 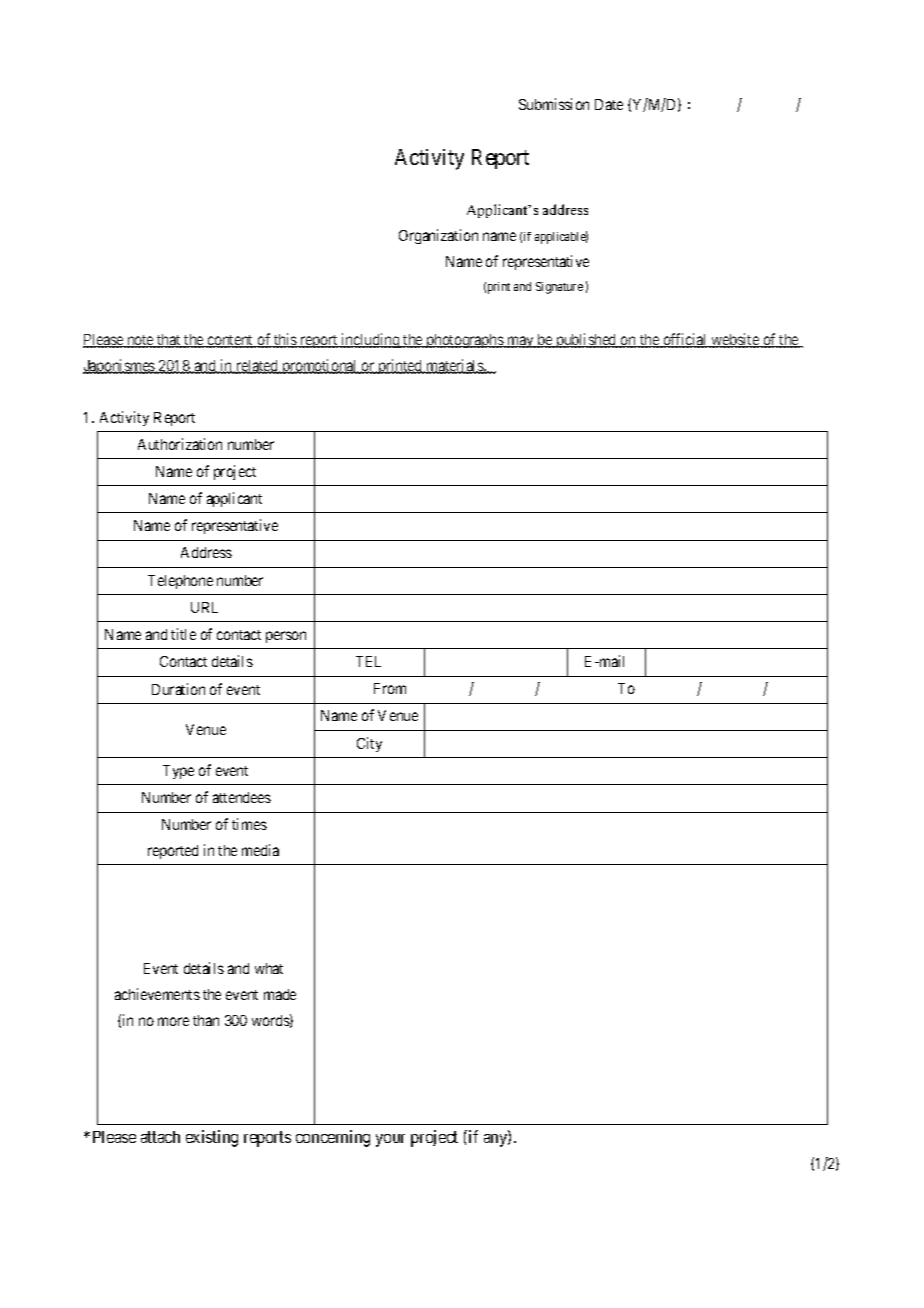 What do you see at coordinates (333, 1138) in the image?
I see `concerning` at bounding box center [333, 1138].
